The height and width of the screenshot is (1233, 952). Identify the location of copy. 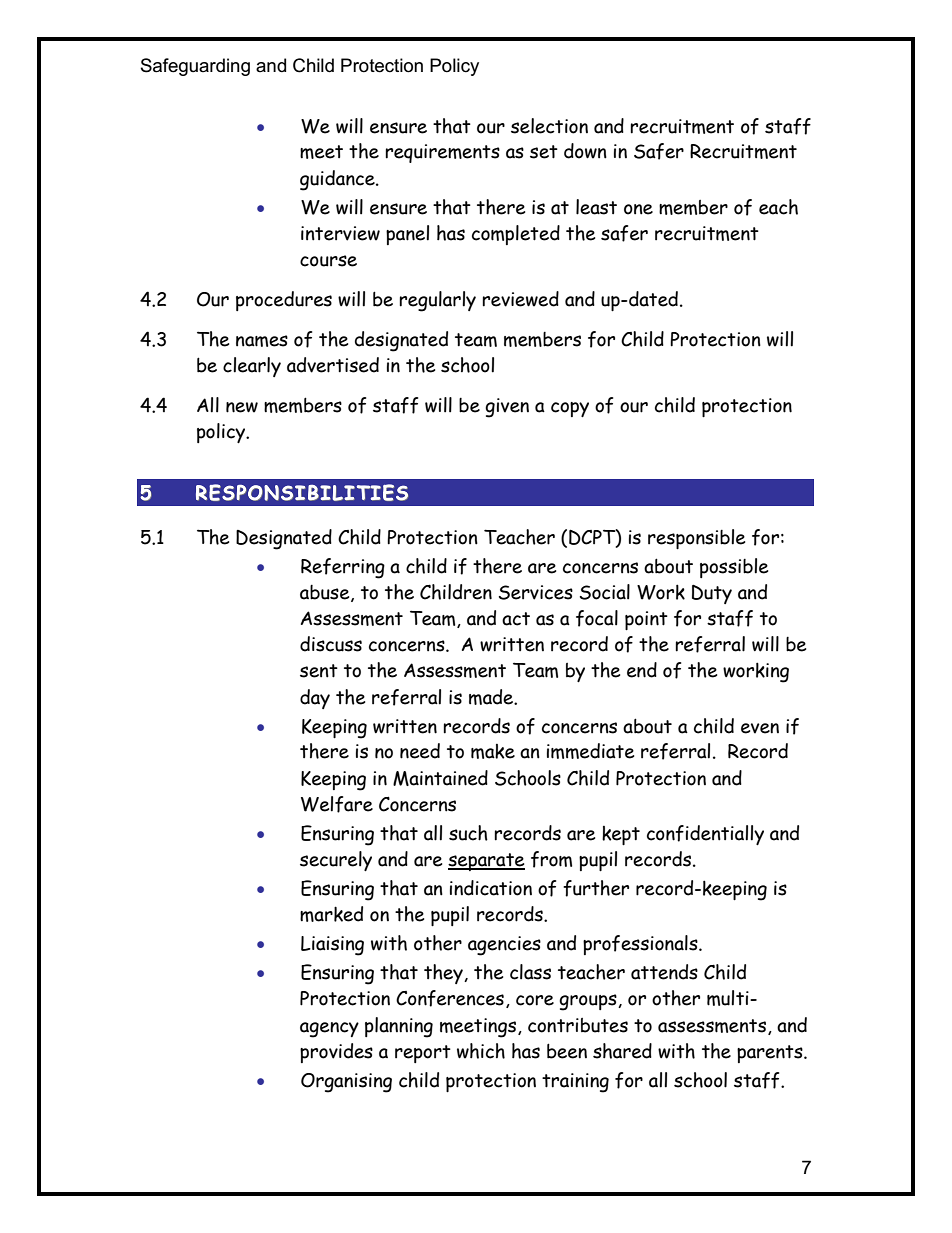
(570, 409).
